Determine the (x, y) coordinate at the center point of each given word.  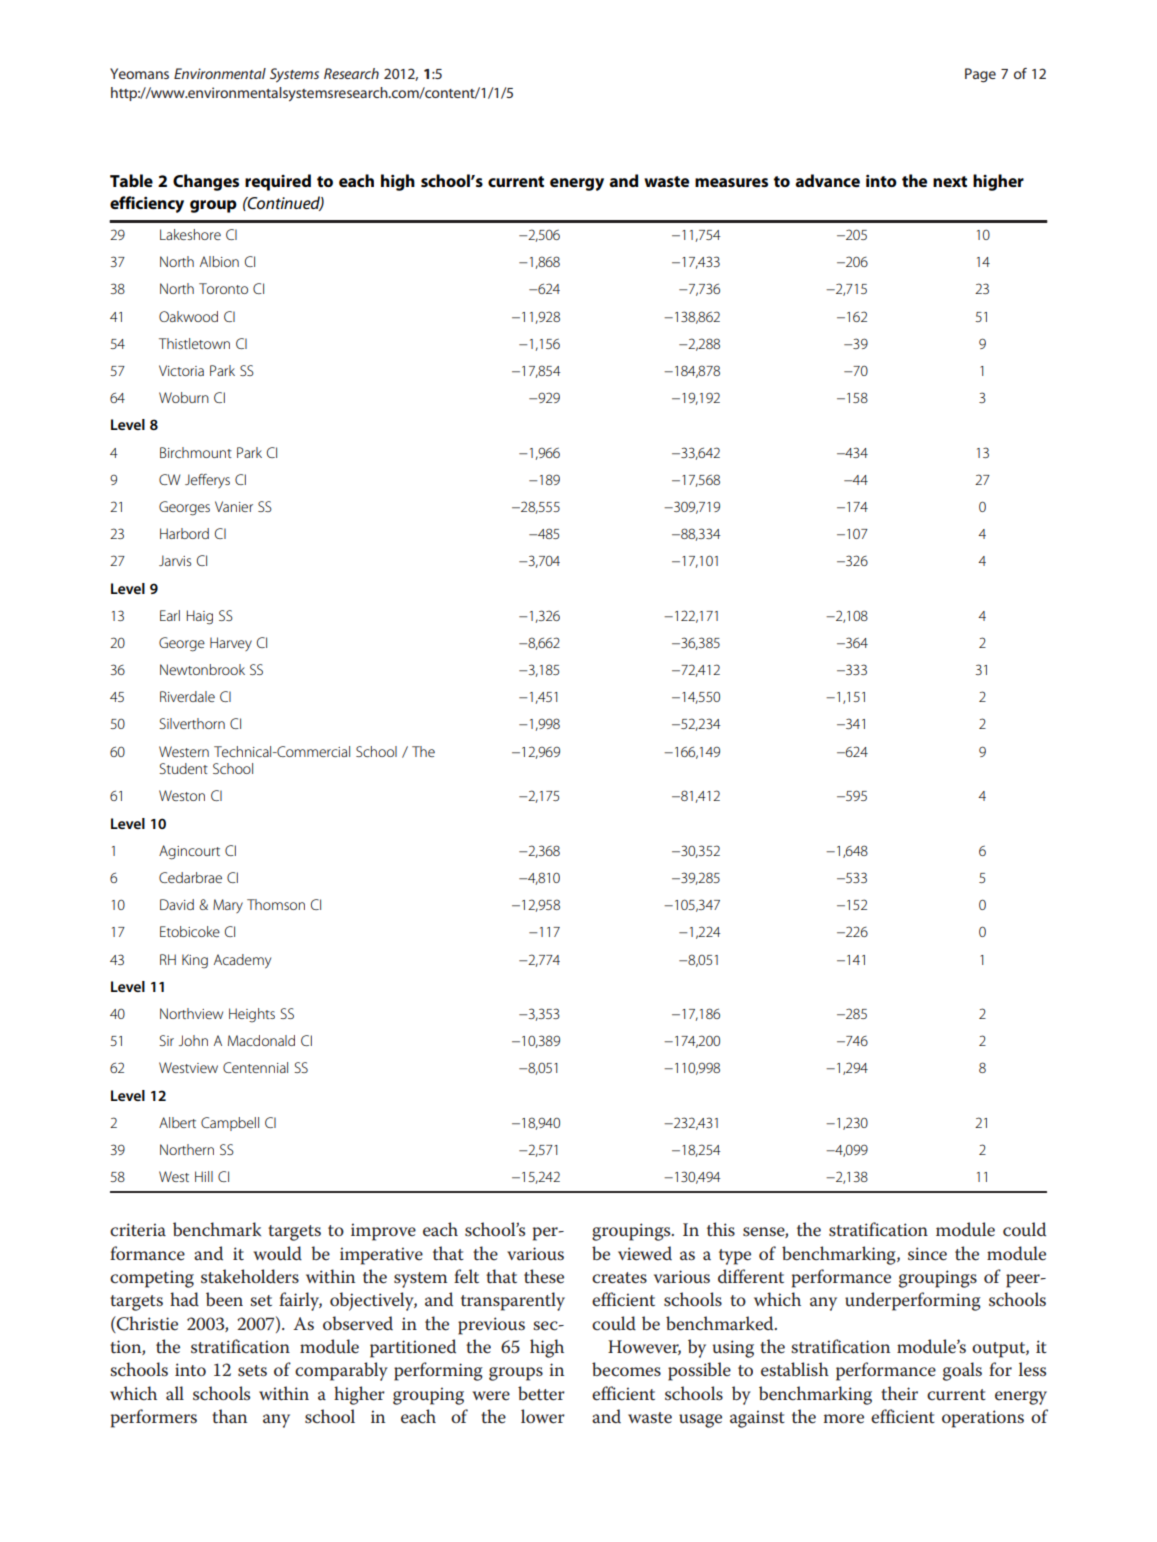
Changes (206, 182)
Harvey (231, 644)
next (950, 181)
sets (252, 1371)
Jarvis (175, 560)
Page (980, 75)
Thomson (276, 904)
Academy (242, 961)
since (927, 1254)
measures (731, 182)
